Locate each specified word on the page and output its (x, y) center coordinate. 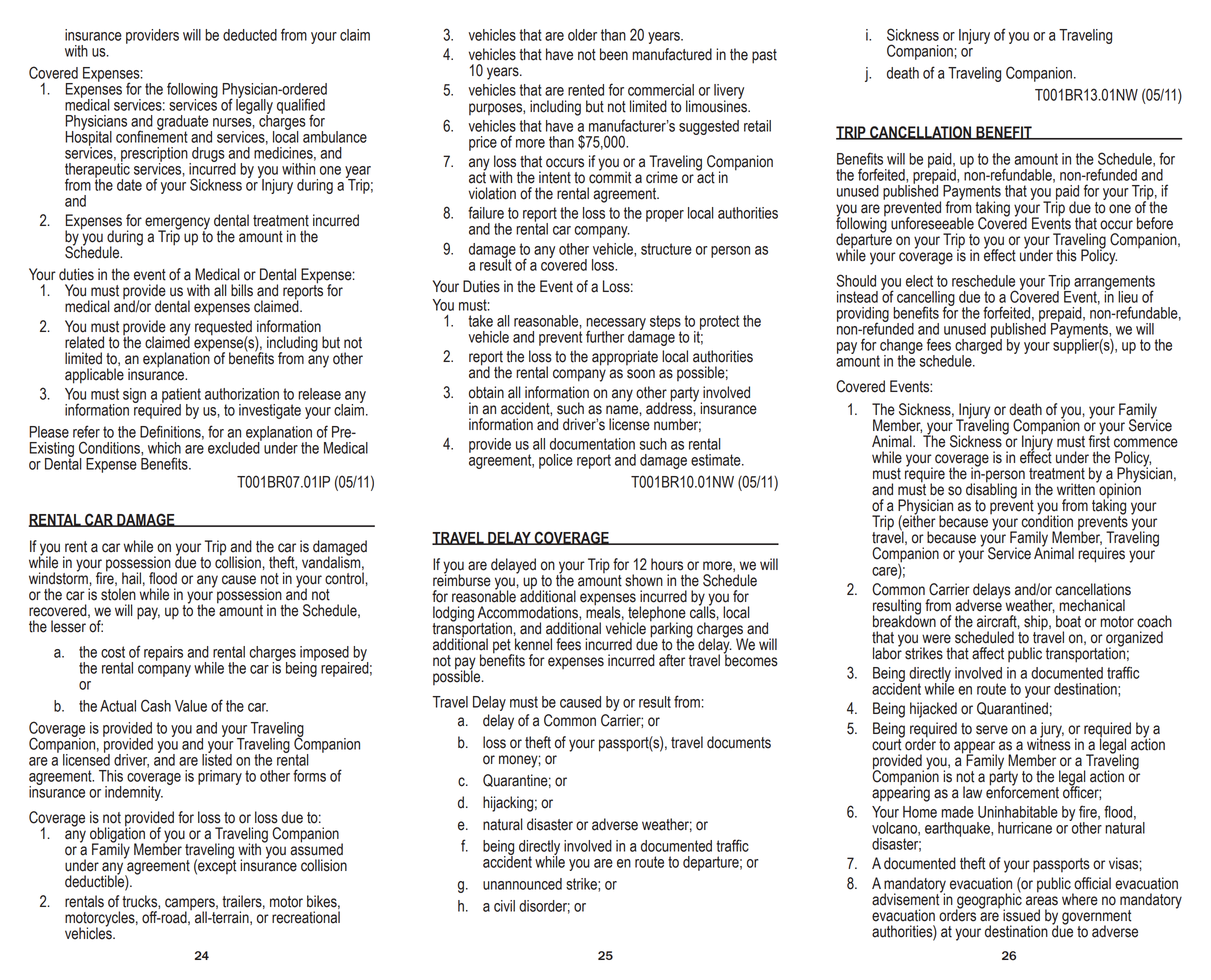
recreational (306, 917)
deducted (250, 35)
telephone (656, 615)
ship (1037, 624)
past (764, 56)
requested (223, 328)
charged (977, 346)
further (605, 336)
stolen (118, 594)
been (614, 54)
